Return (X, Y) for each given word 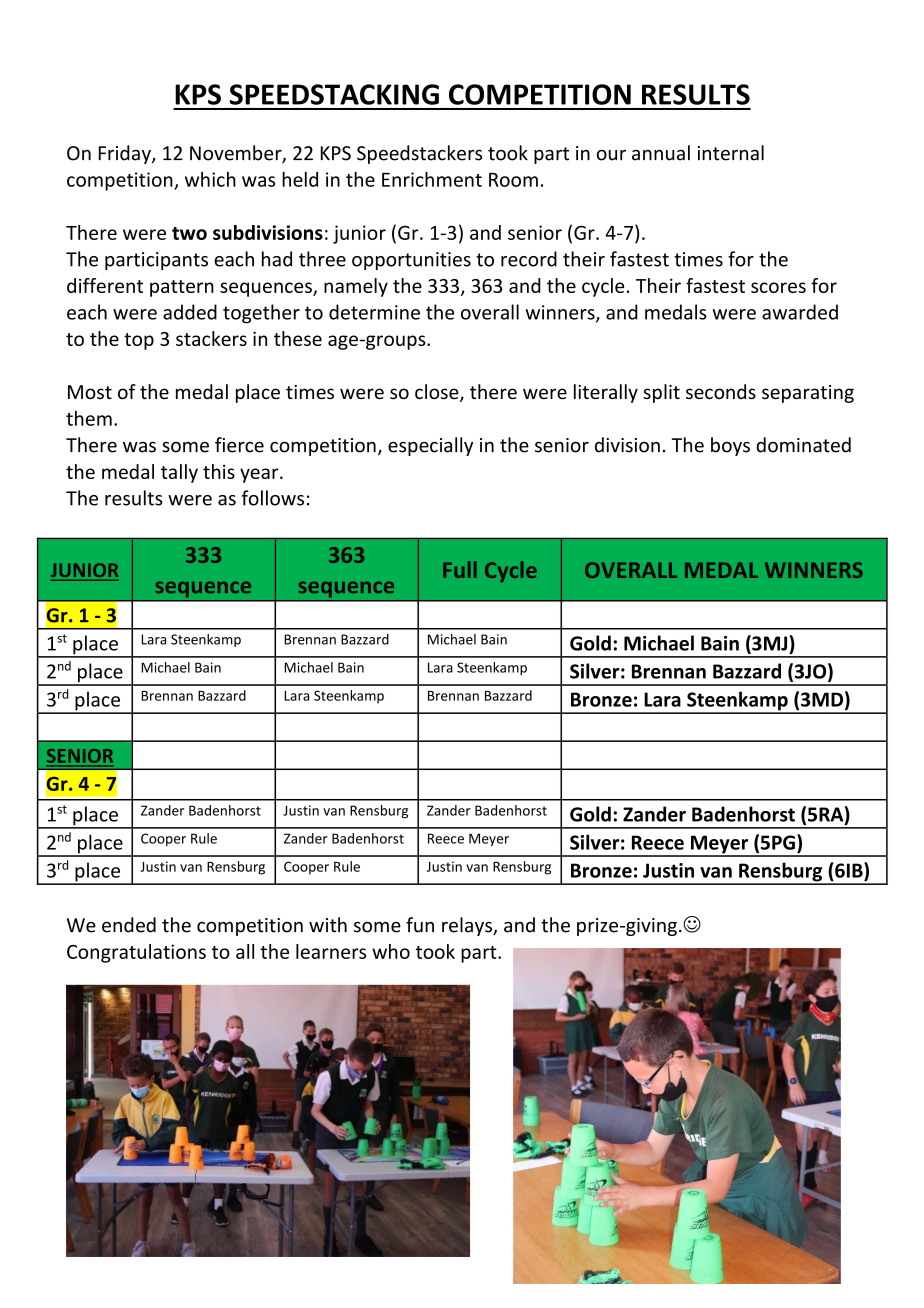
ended (129, 925)
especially (430, 446)
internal (731, 153)
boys (730, 446)
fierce (239, 445)
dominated (803, 445)
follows (273, 498)
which (210, 179)
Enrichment (432, 179)
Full (460, 569)
